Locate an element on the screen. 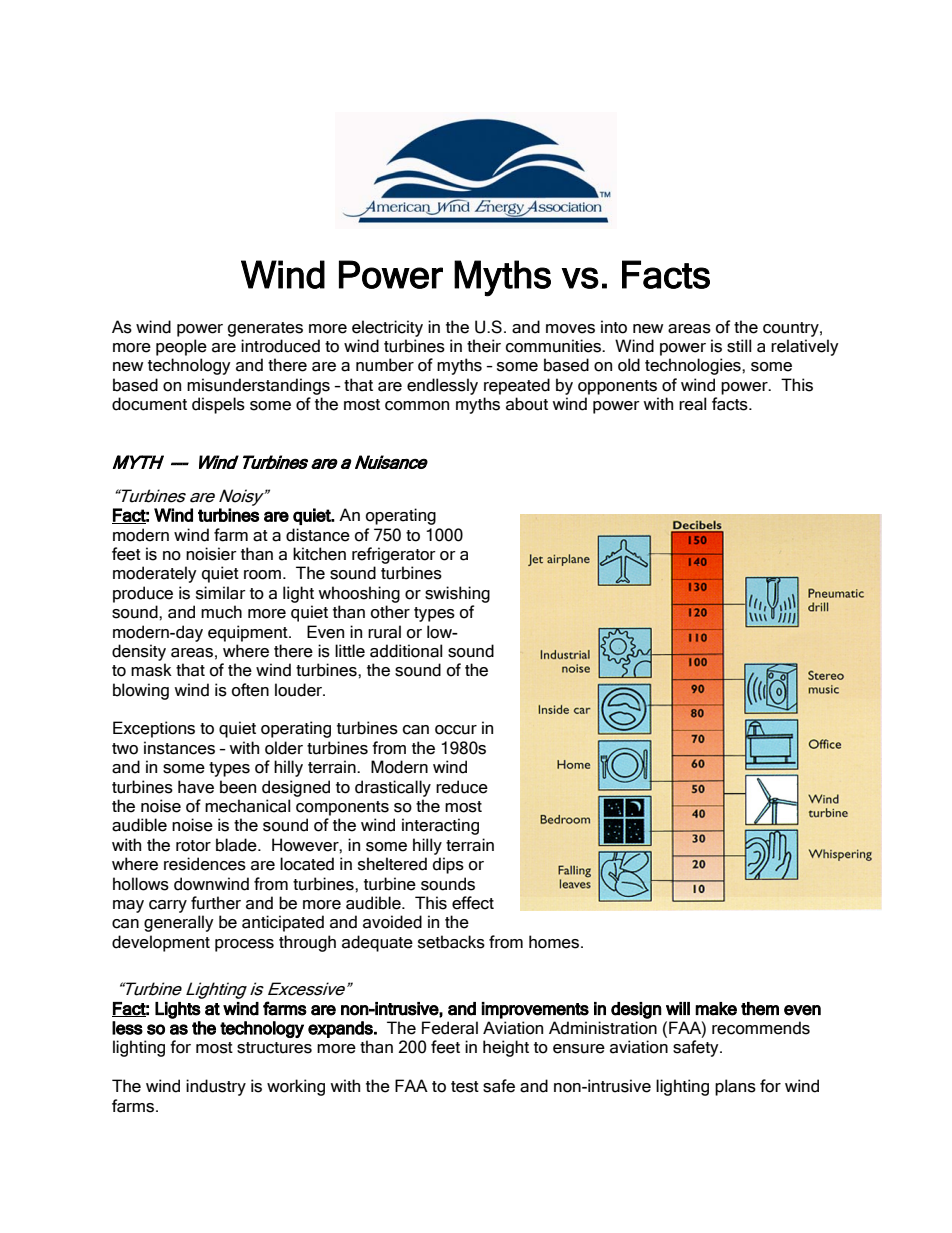  their is located at coordinates (484, 346).
